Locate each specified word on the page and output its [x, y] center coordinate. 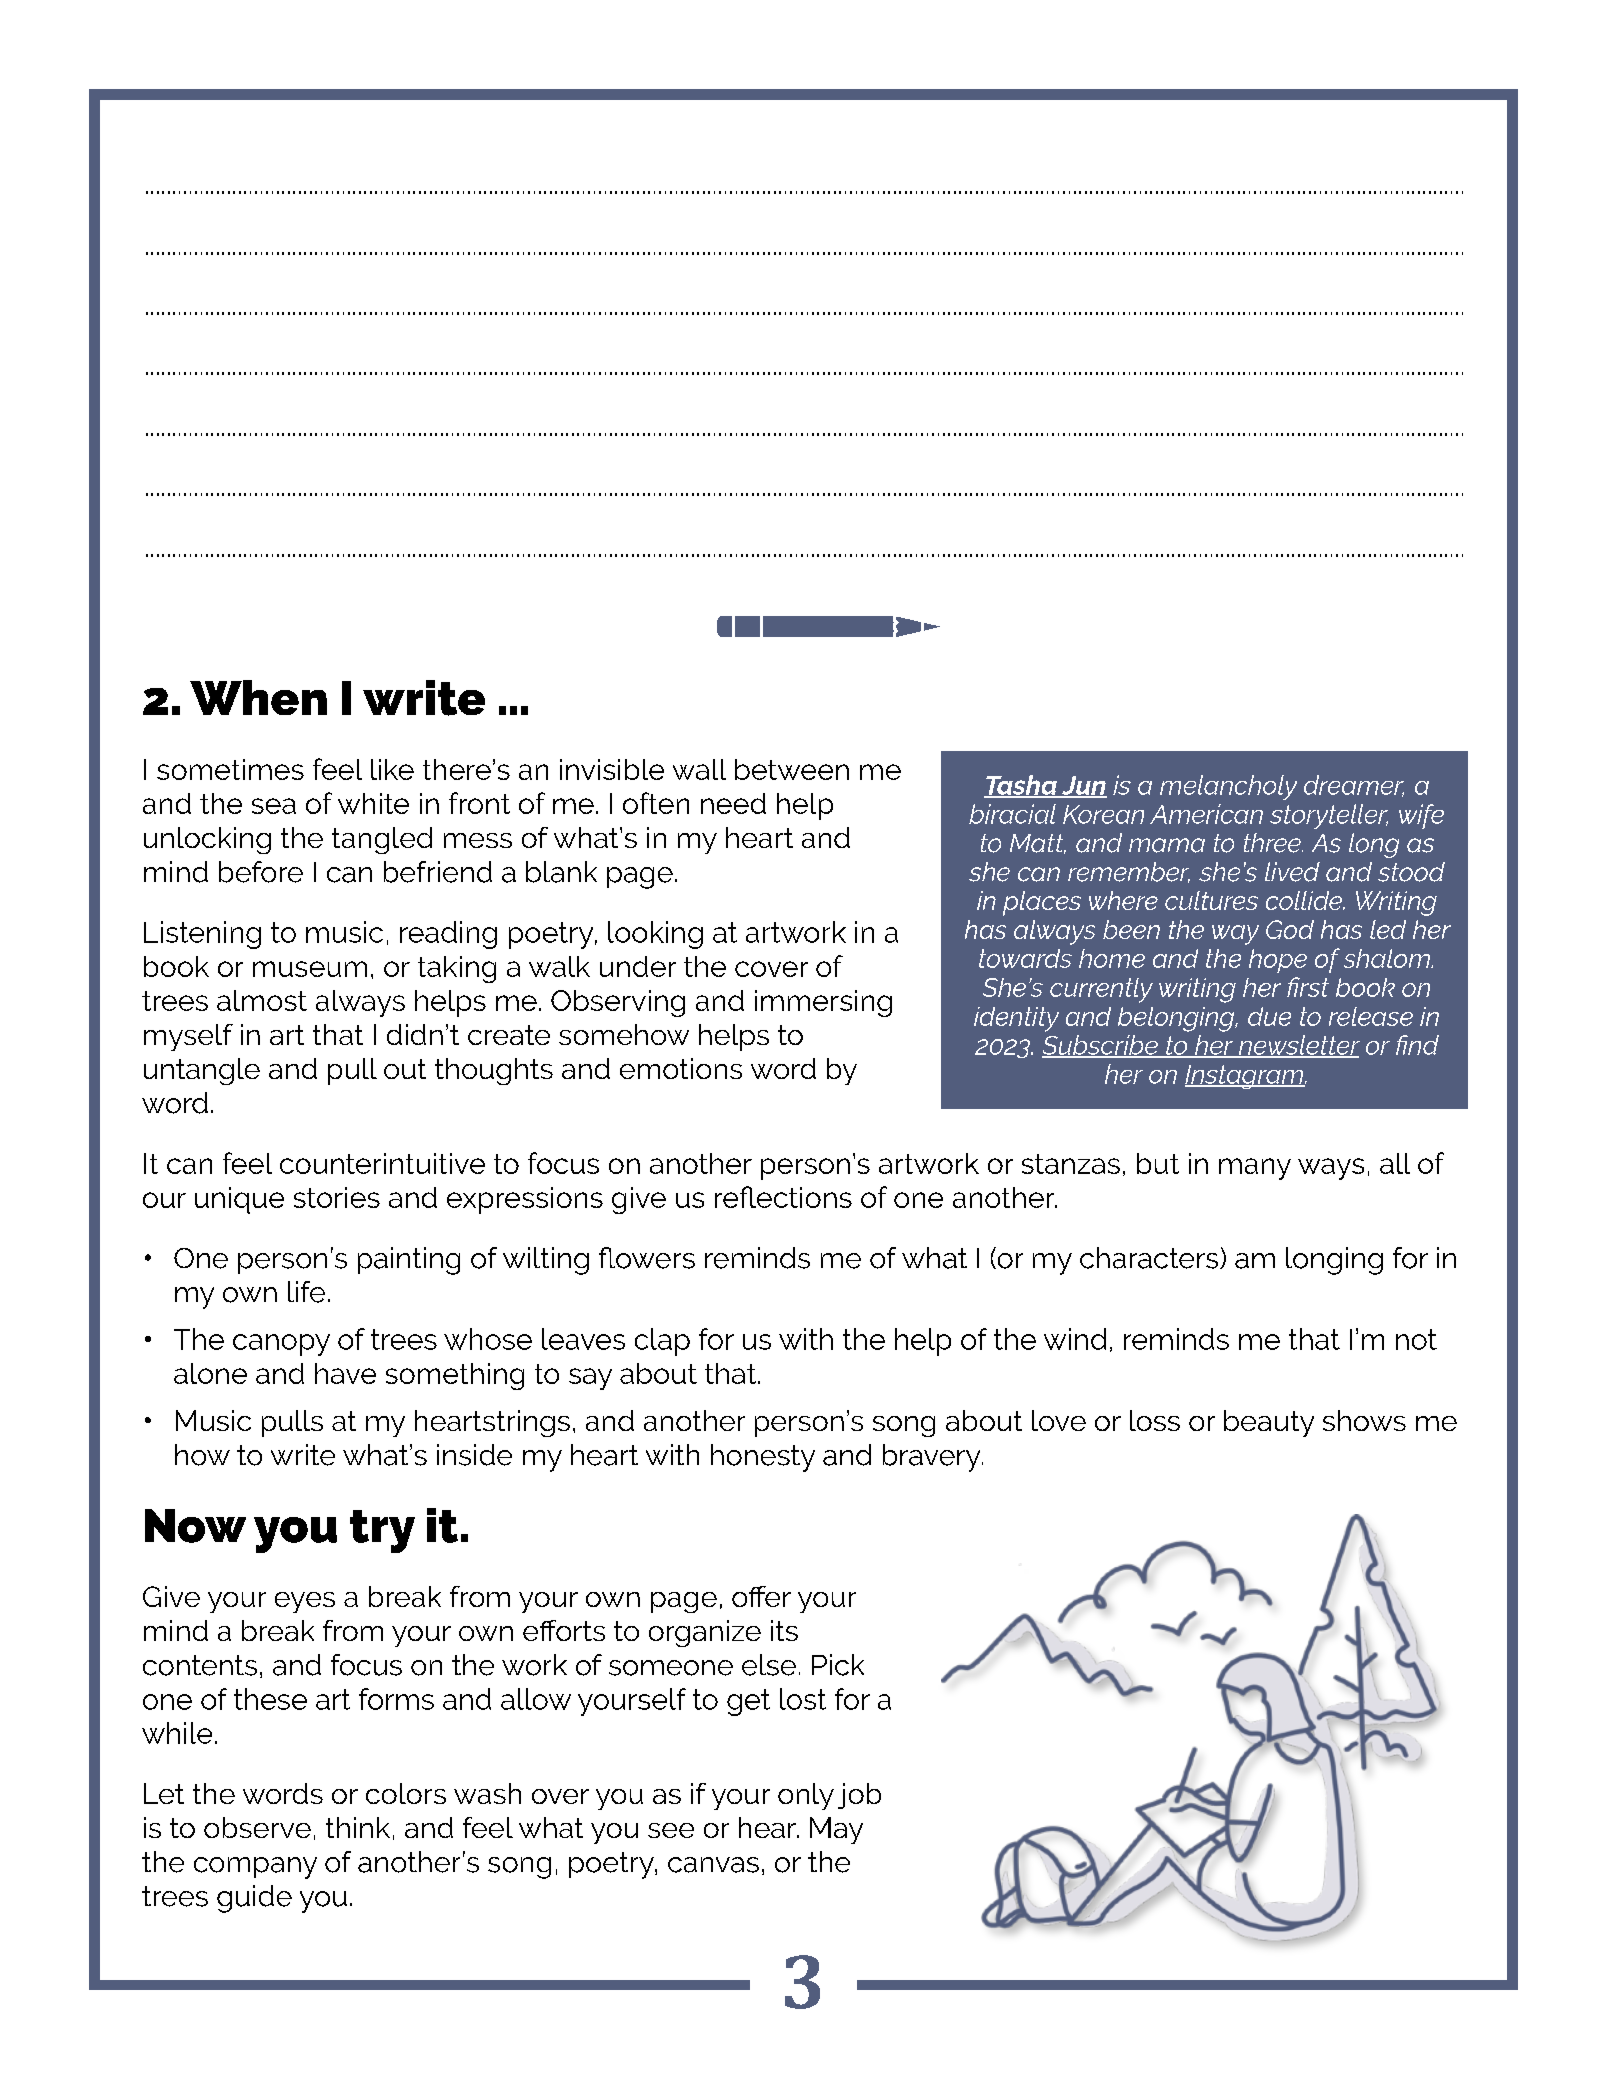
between [792, 769]
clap [662, 1342]
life [306, 1292]
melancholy [1228, 787]
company [255, 1868]
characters [1150, 1258]
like [392, 769]
